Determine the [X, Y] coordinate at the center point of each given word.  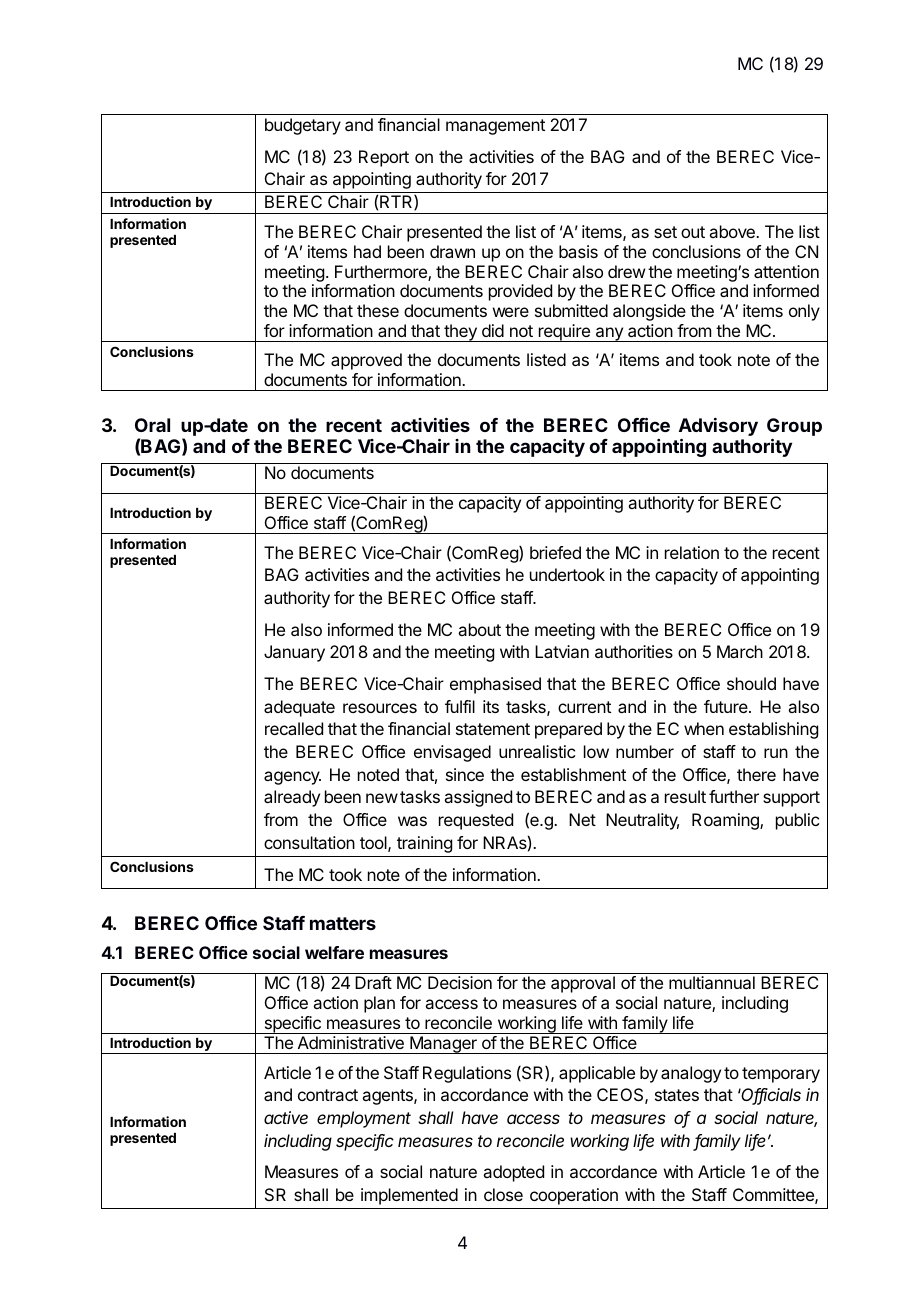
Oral [152, 425]
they [460, 333]
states [677, 1095]
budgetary [303, 126]
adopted [513, 1173]
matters [343, 923]
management [495, 127]
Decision [460, 982]
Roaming [726, 821]
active [286, 1117]
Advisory [718, 428]
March [740, 651]
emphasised [495, 685]
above [733, 231]
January [294, 653]
